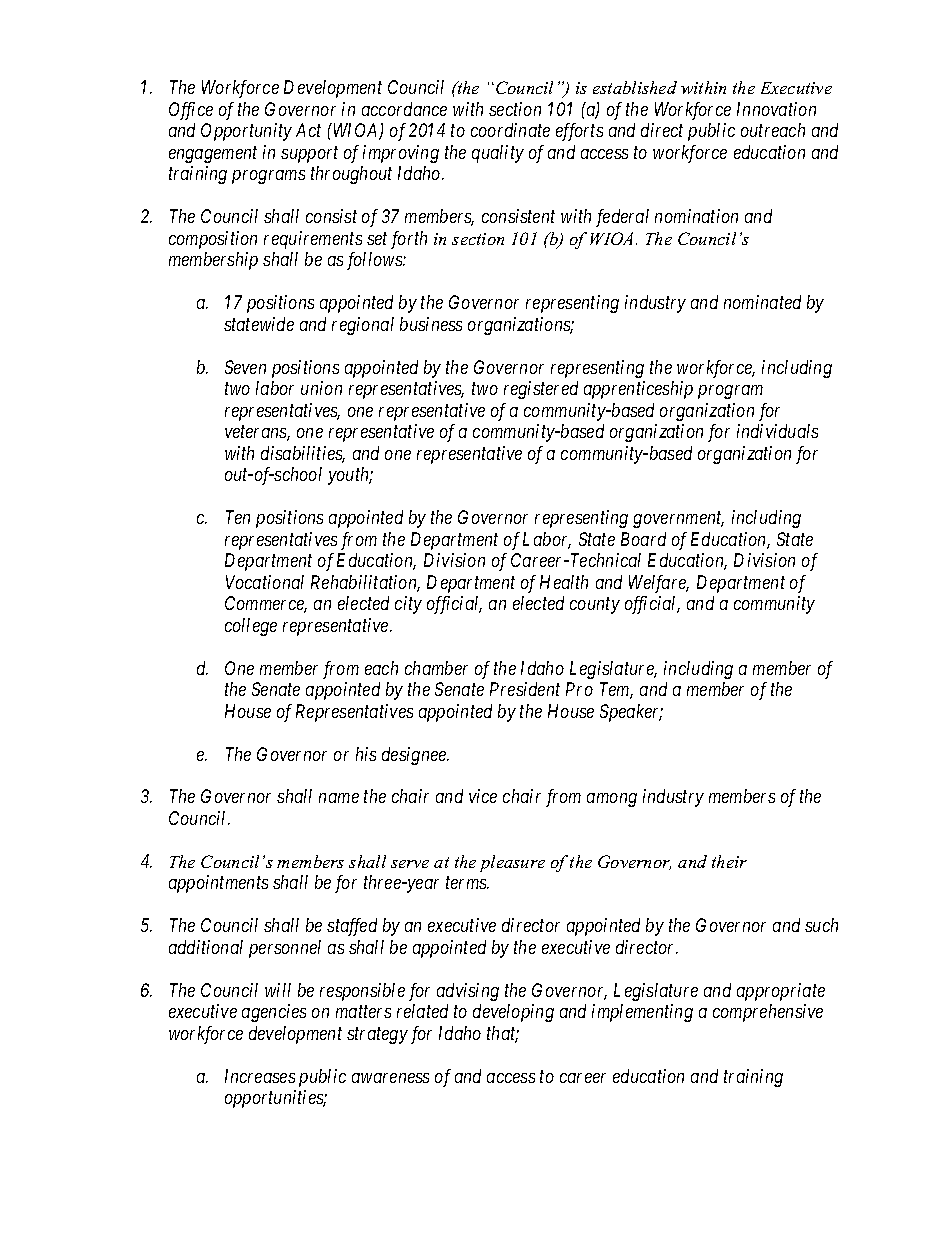  What do you see at coordinates (503, 1034) in the screenshot?
I see `that` at bounding box center [503, 1034].
